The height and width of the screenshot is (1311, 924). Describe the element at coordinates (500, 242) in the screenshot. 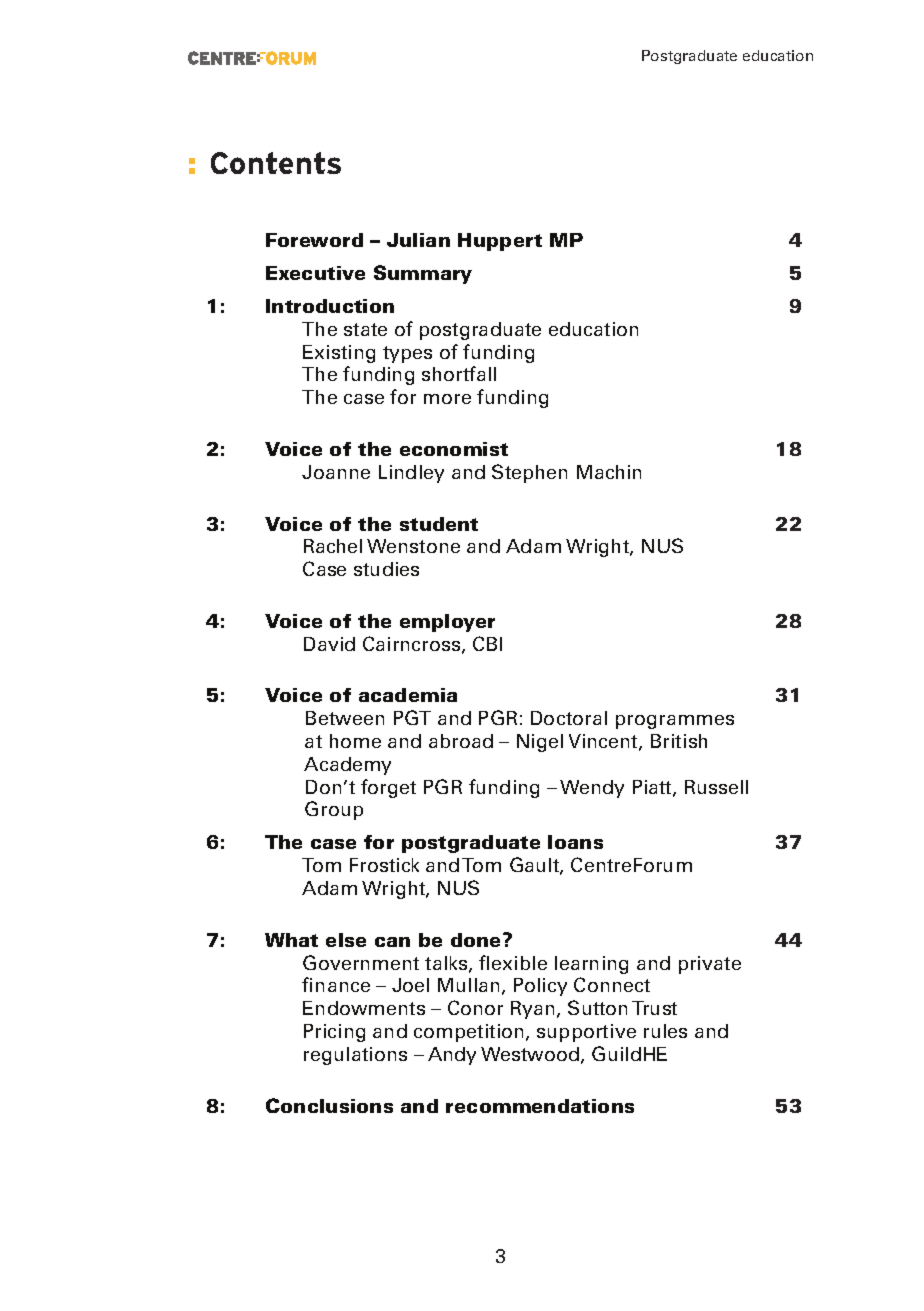

I see `Huppert` at that location.
